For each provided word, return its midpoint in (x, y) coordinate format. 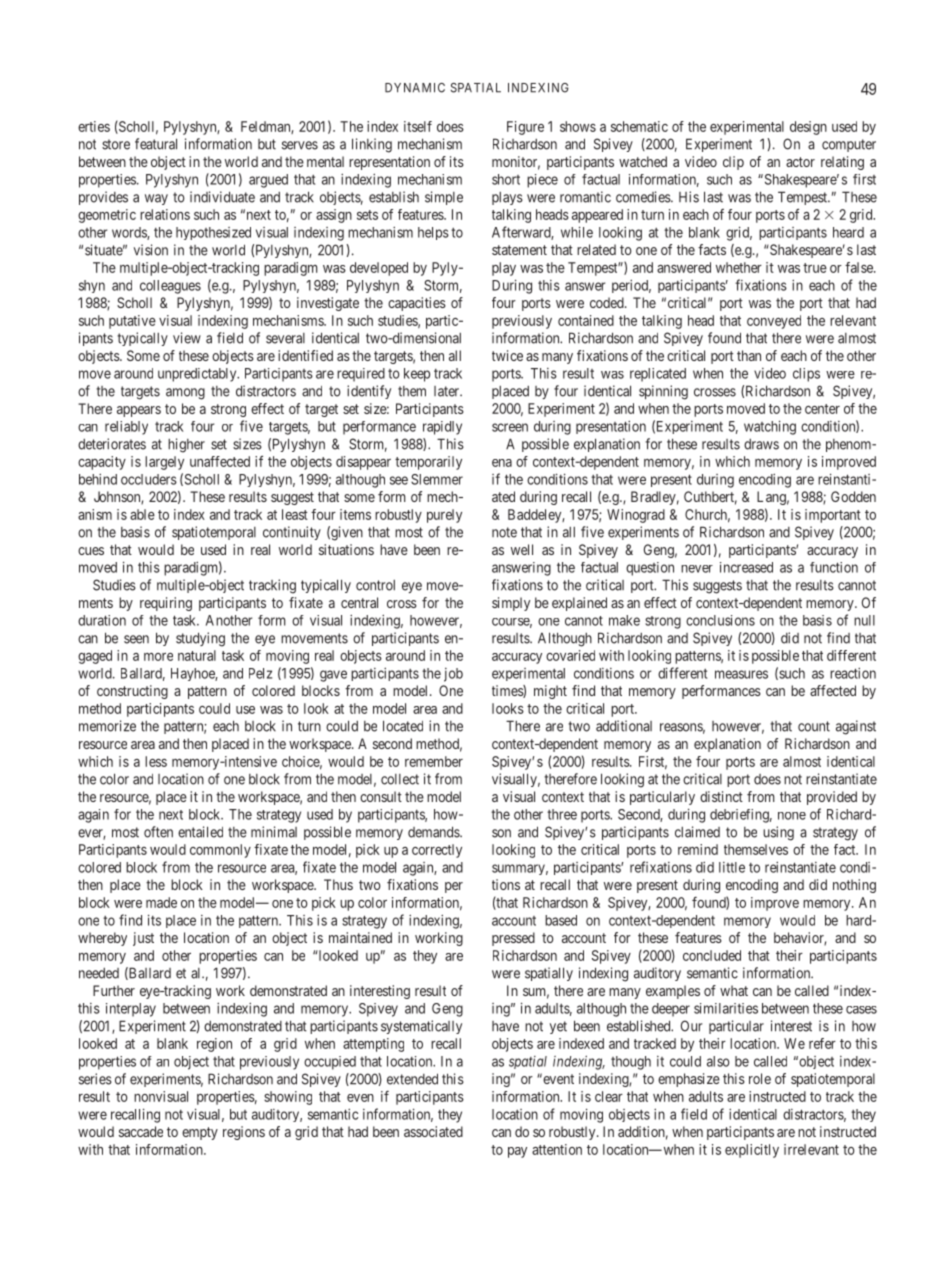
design (808, 128)
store (116, 144)
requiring (166, 604)
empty (200, 1133)
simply (511, 604)
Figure (525, 128)
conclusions (720, 620)
